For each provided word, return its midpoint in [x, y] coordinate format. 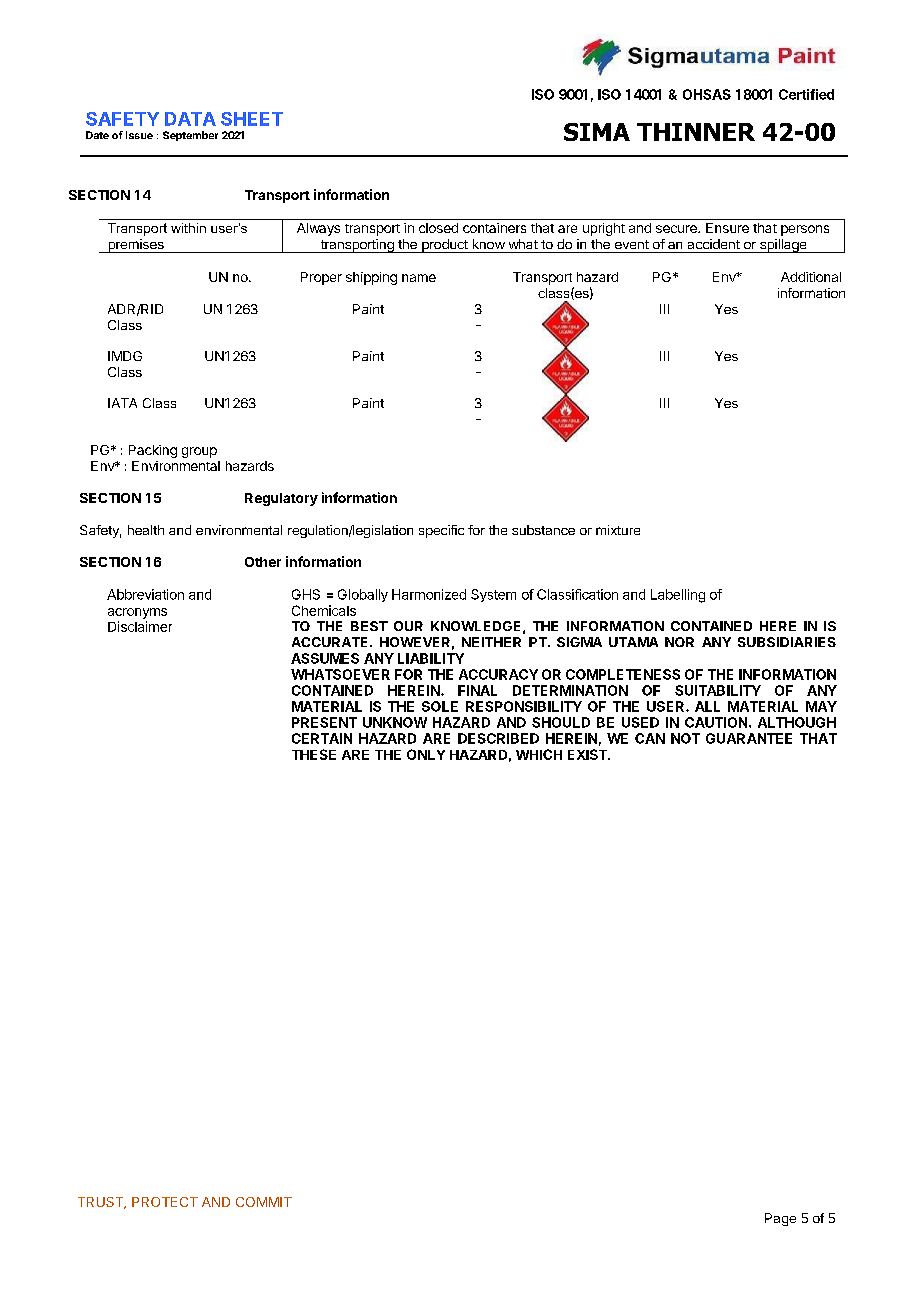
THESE [314, 754]
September [190, 136]
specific [441, 531]
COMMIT [264, 1202]
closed [438, 228]
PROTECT [165, 1202]
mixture [618, 530]
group [199, 452]
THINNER [696, 132]
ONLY [426, 754]
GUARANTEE [749, 738]
